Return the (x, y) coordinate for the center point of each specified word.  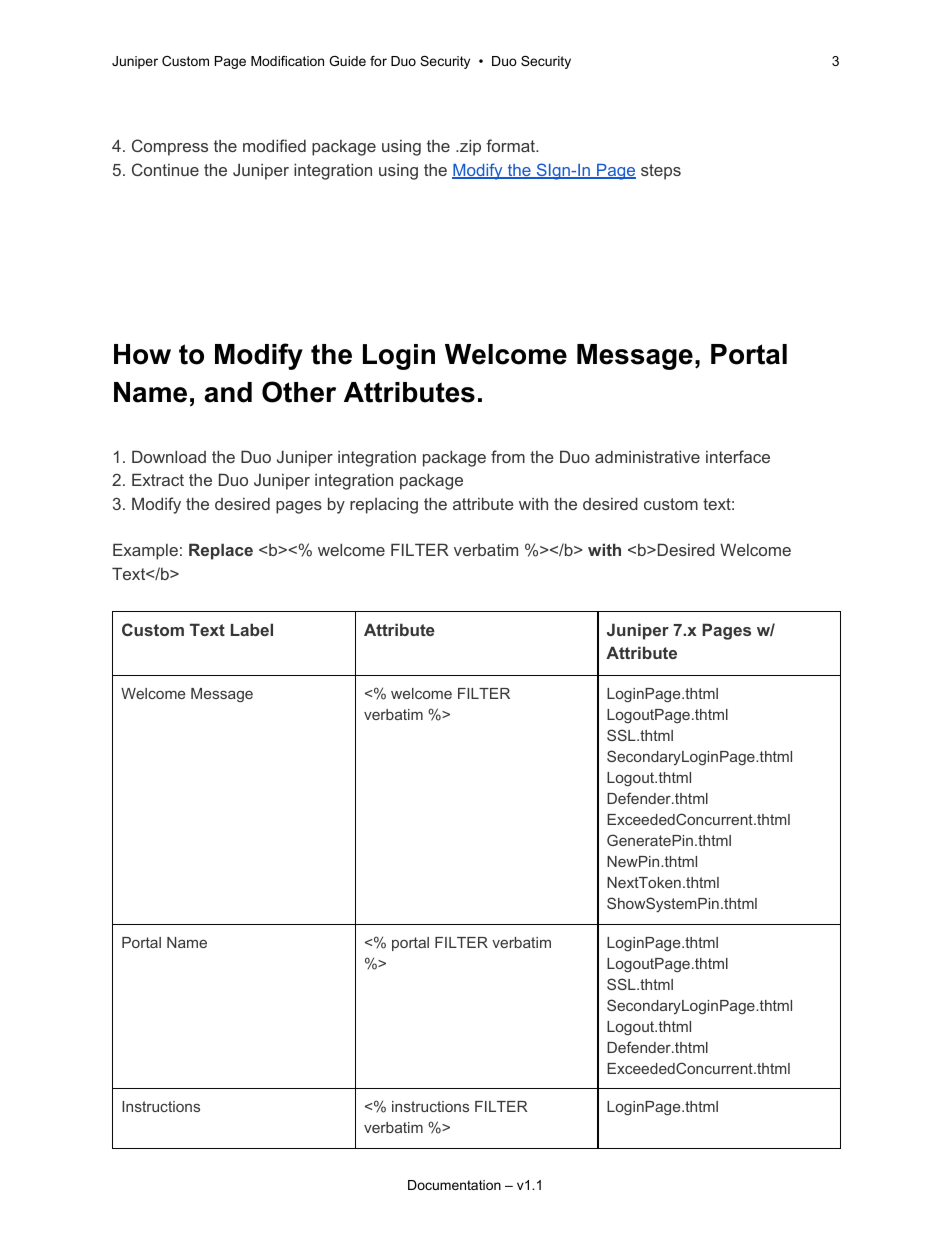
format (511, 145)
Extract (158, 479)
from (508, 456)
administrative (647, 456)
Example (145, 551)
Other (299, 392)
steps (661, 172)
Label (252, 629)
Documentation (454, 1185)
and (228, 392)
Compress (170, 147)
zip (469, 147)
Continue (165, 169)
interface (738, 456)
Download (169, 456)
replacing (384, 506)
